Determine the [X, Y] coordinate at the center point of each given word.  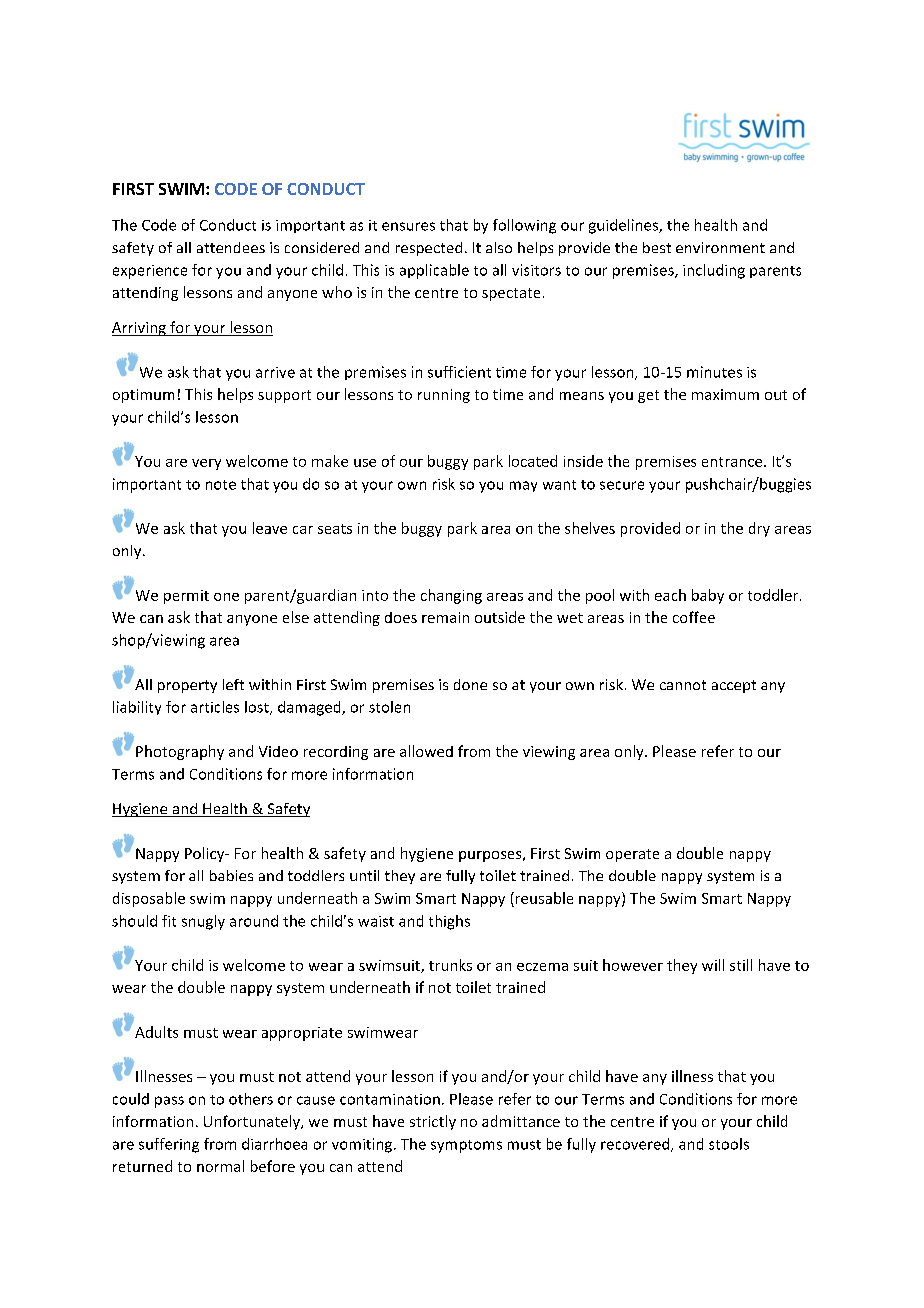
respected [429, 249]
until [364, 875]
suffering [169, 1145]
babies [231, 875]
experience [150, 272]
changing [451, 596]
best [657, 247]
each [670, 595]
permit [186, 597]
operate [632, 855]
